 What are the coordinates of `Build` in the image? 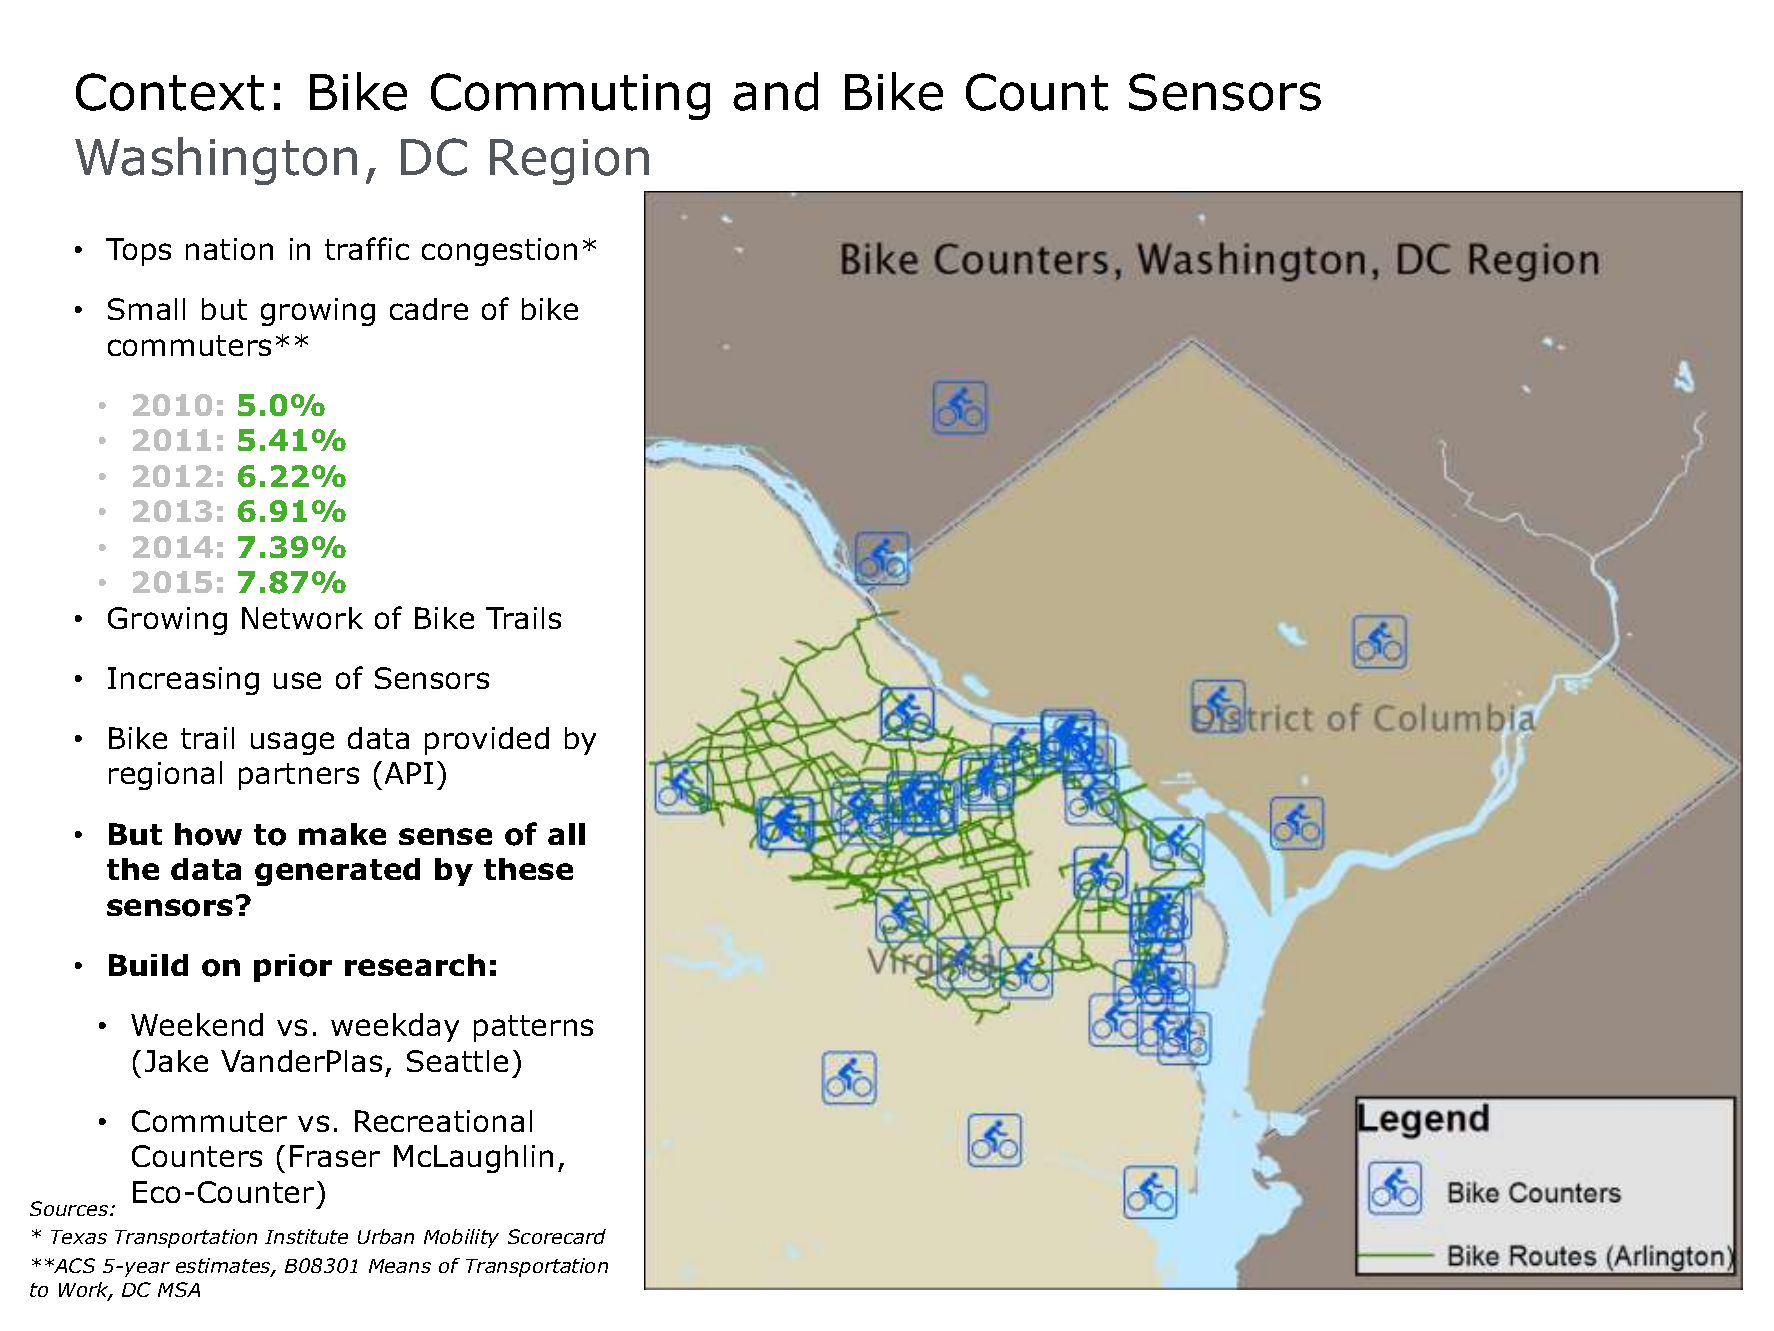 It's located at (148, 965).
